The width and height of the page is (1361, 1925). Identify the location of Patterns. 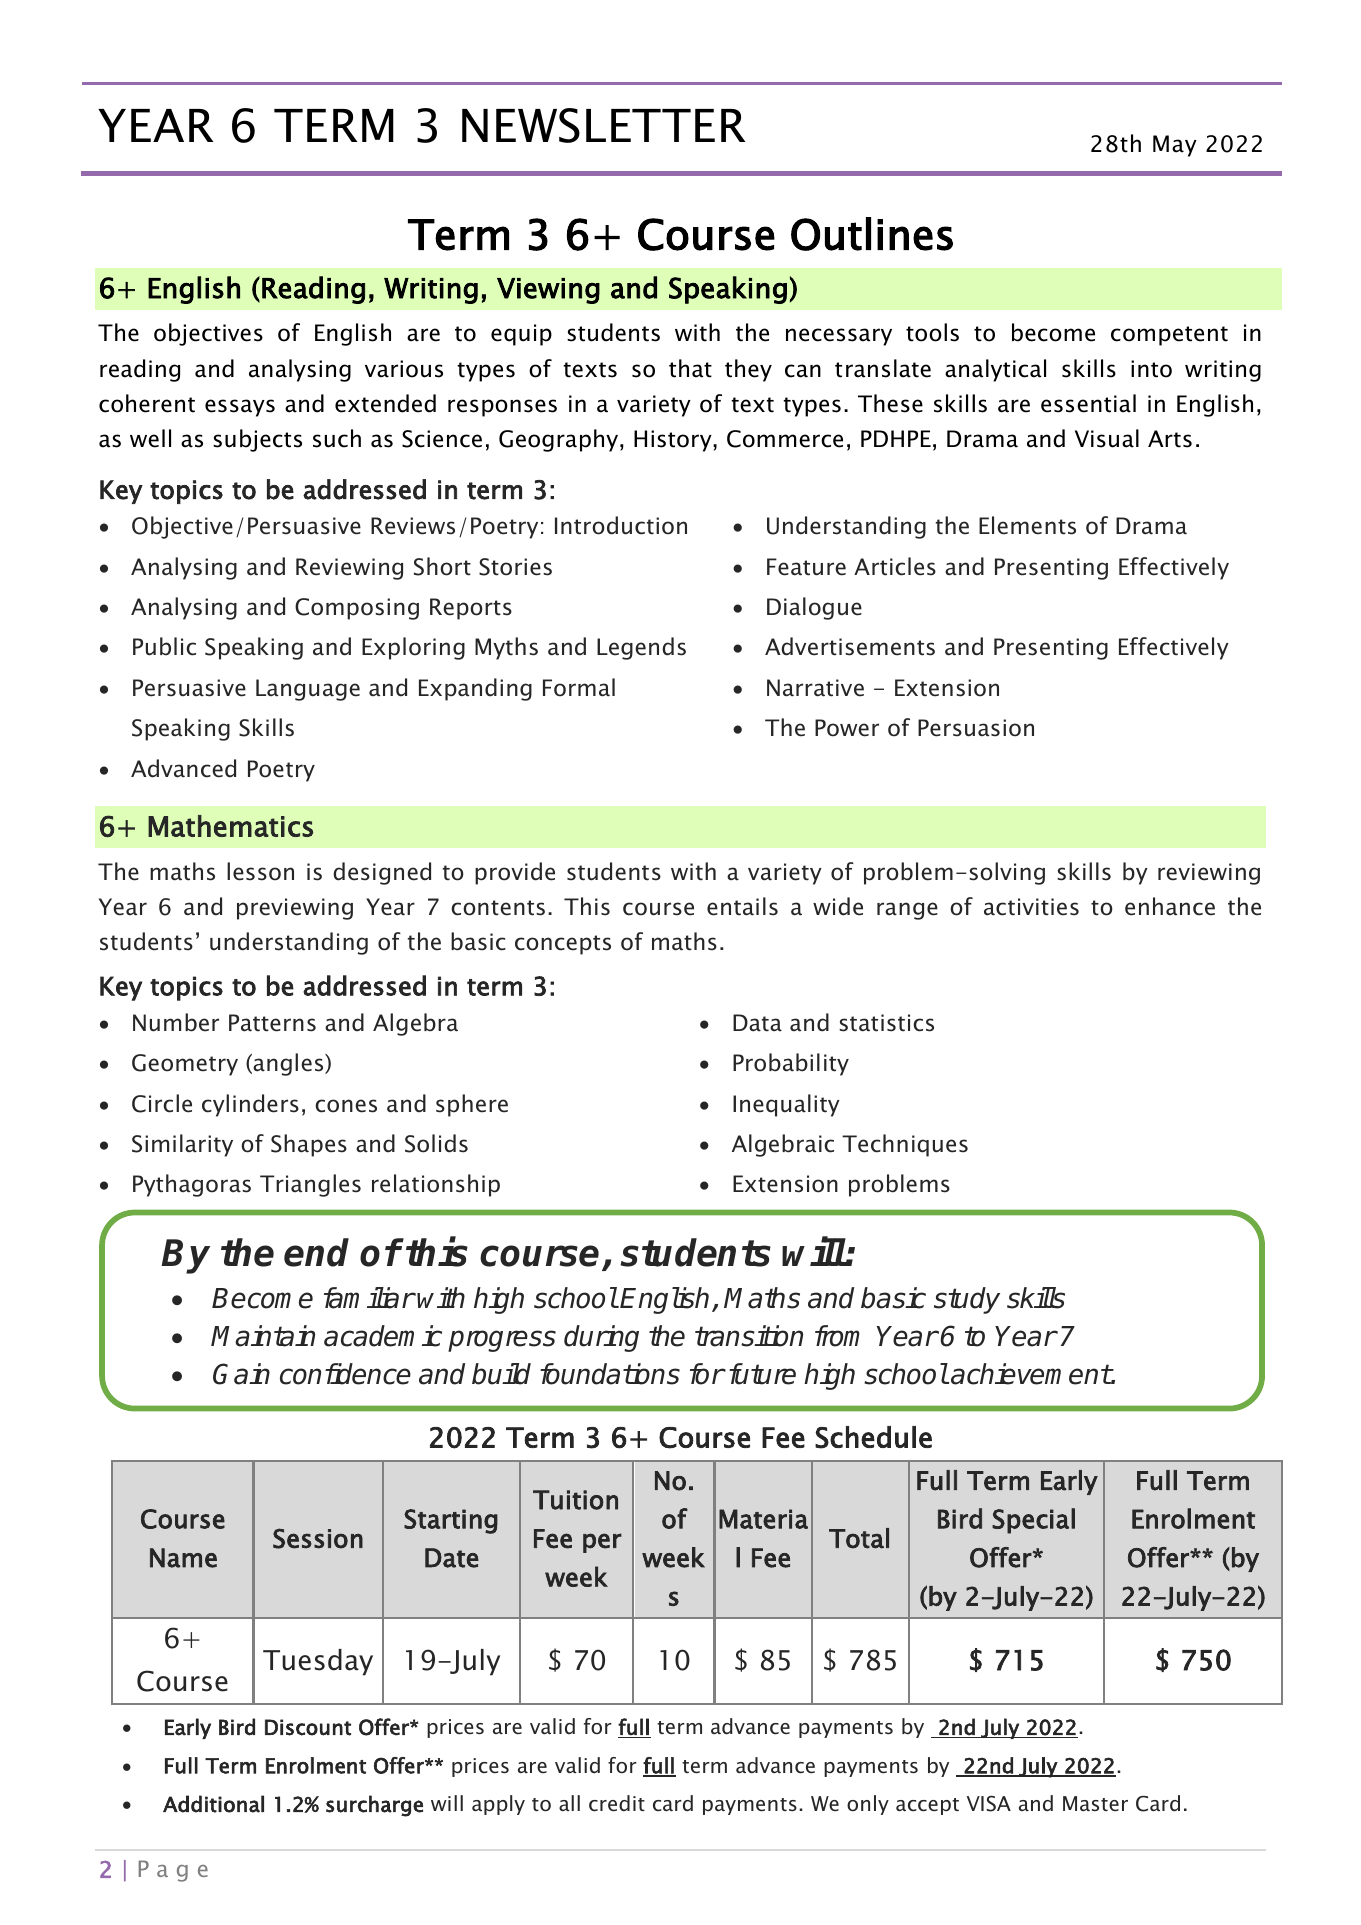
(272, 1023).
